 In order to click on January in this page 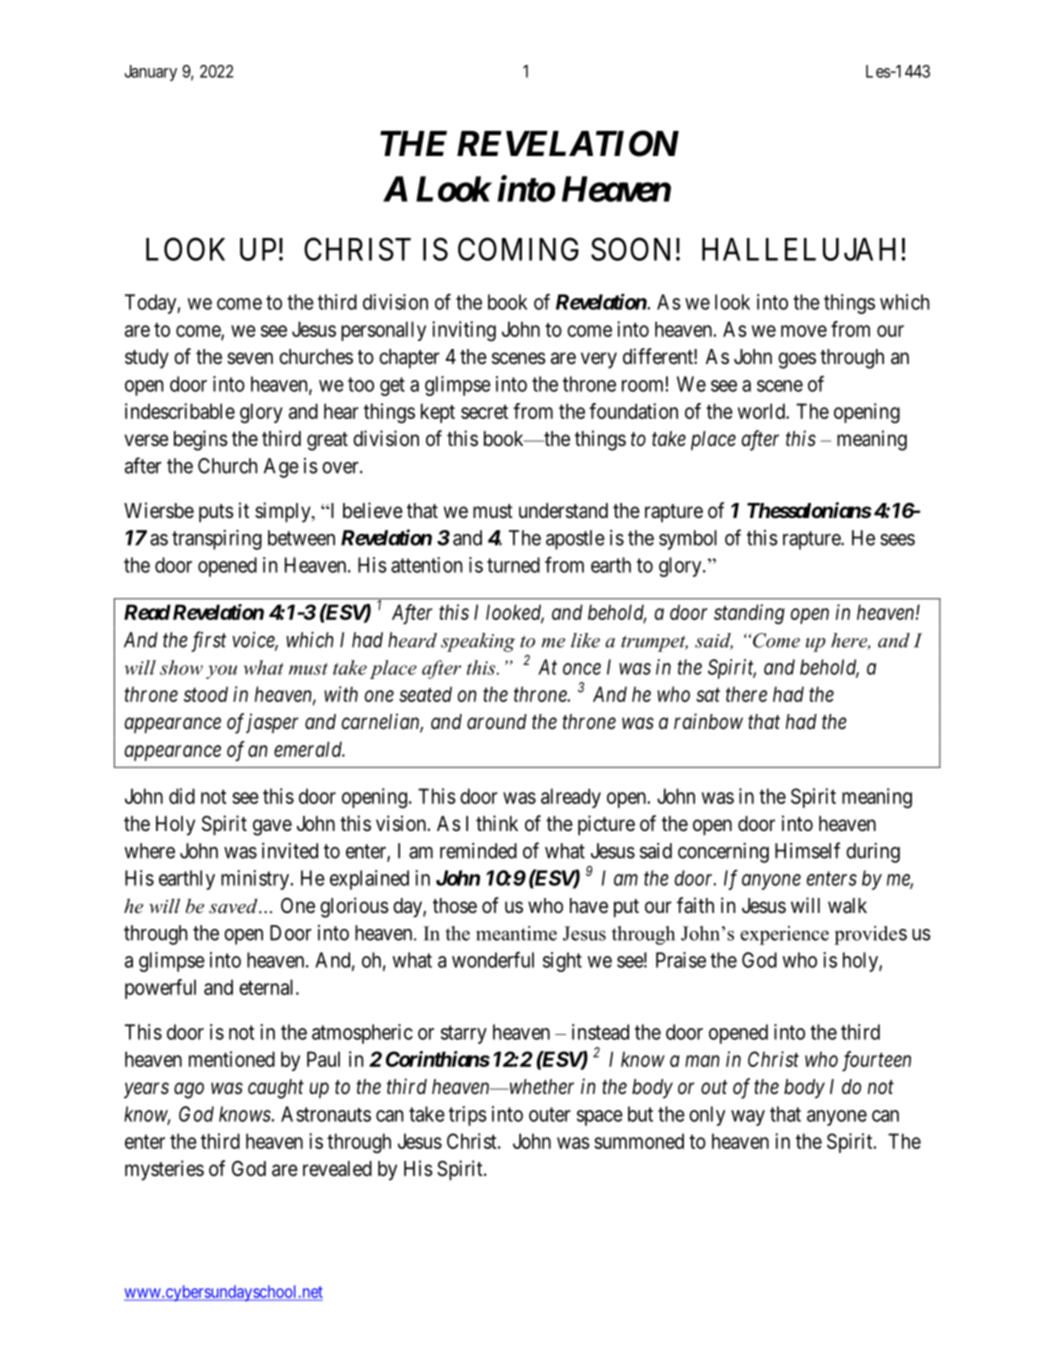, I will do `click(151, 73)`.
